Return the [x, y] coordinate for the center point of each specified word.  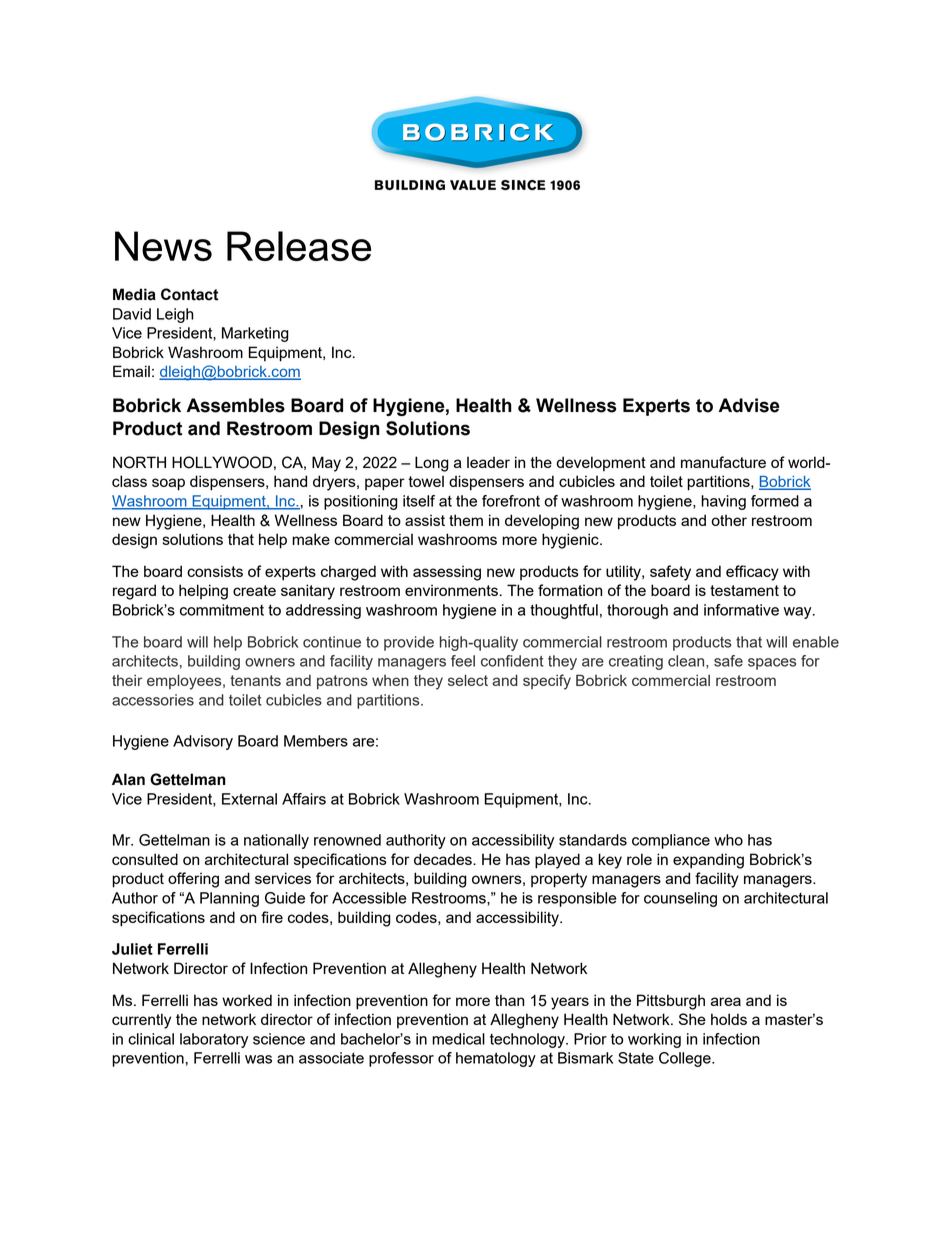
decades [444, 859]
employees [185, 682]
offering [193, 880]
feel [463, 661]
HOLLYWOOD [222, 462]
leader [488, 462]
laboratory [214, 1040]
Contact [189, 294]
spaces [772, 664]
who [728, 840]
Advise [748, 405]
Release [299, 246]
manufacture [723, 462]
